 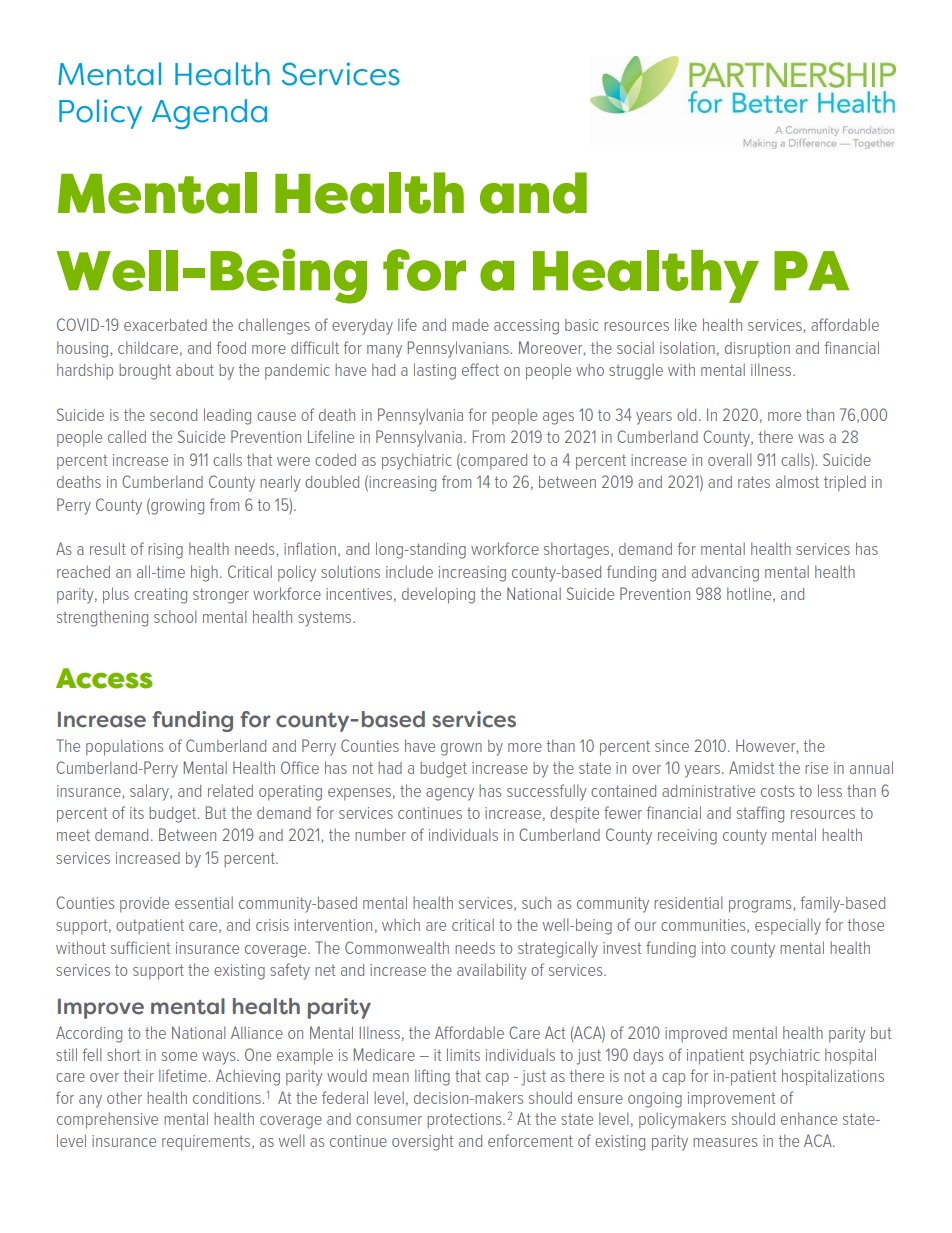 I want to click on agency, so click(x=450, y=794).
